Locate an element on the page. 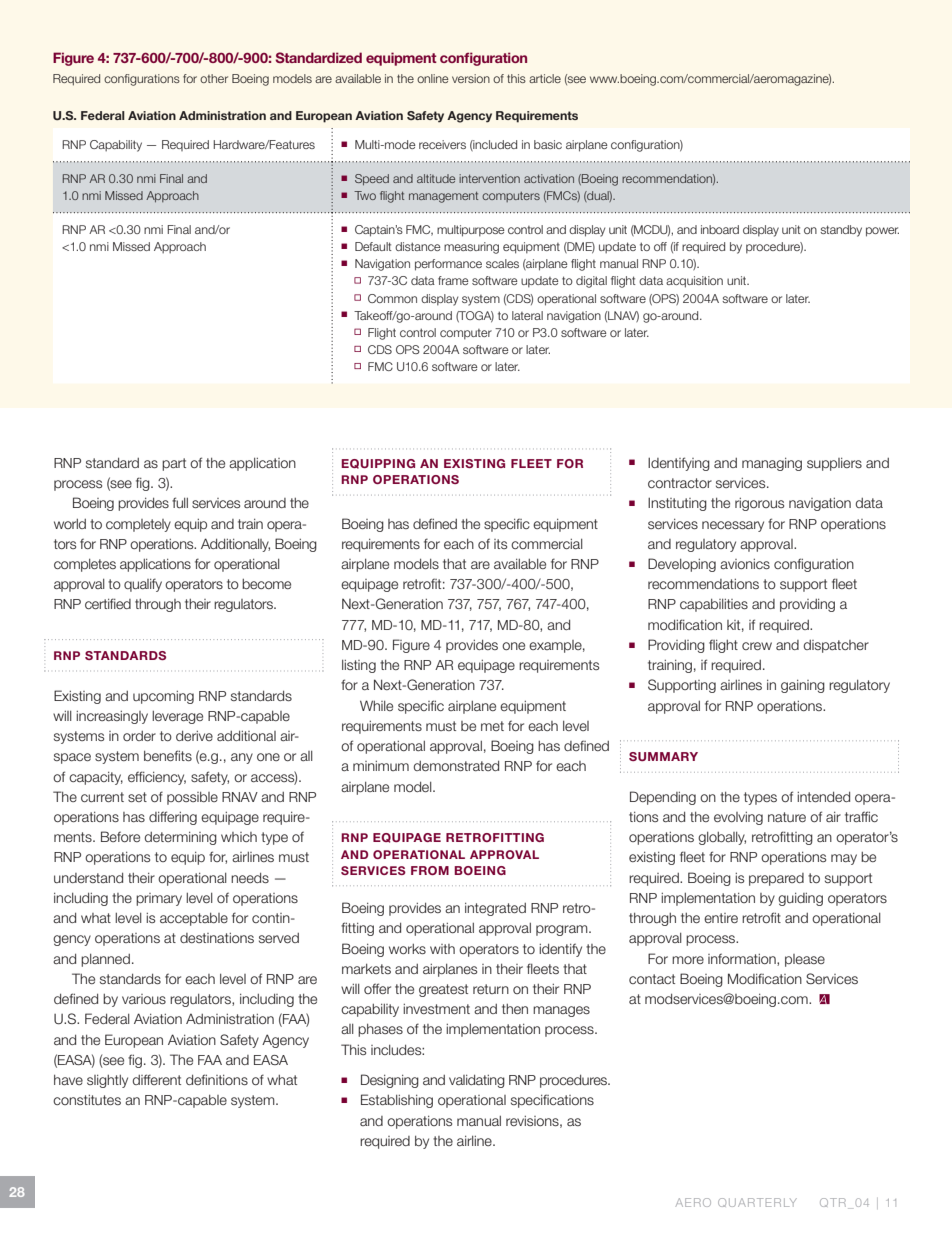 This page has height=1233, width=952. listing is located at coordinates (359, 666).
